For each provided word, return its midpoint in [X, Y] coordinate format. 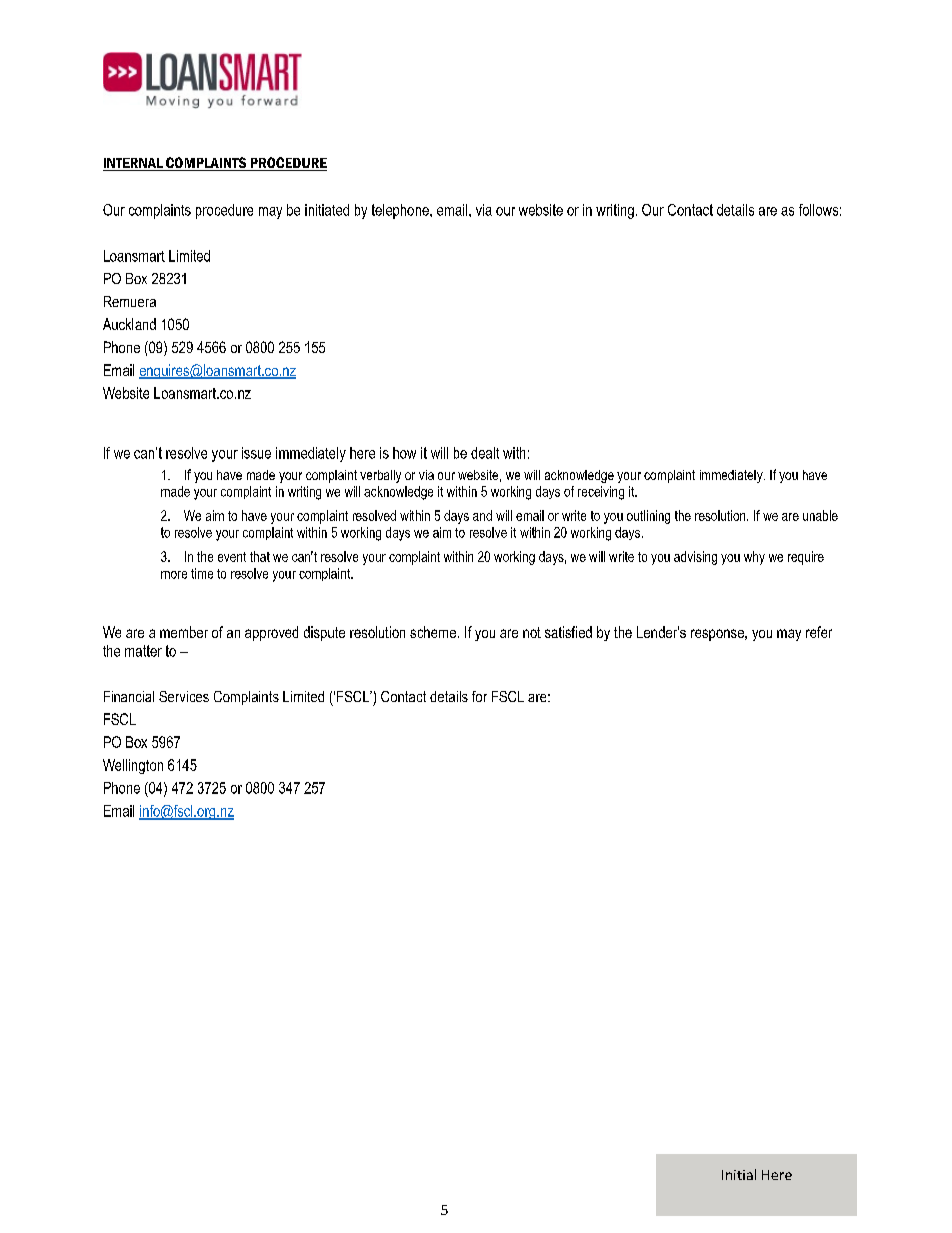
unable [820, 515]
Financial [129, 696]
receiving [601, 493]
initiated [327, 210]
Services [184, 696]
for [479, 696]
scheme [434, 632]
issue [256, 453]
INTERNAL [134, 164]
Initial [739, 1174]
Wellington [133, 766]
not [532, 632]
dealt [485, 453]
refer [819, 632]
